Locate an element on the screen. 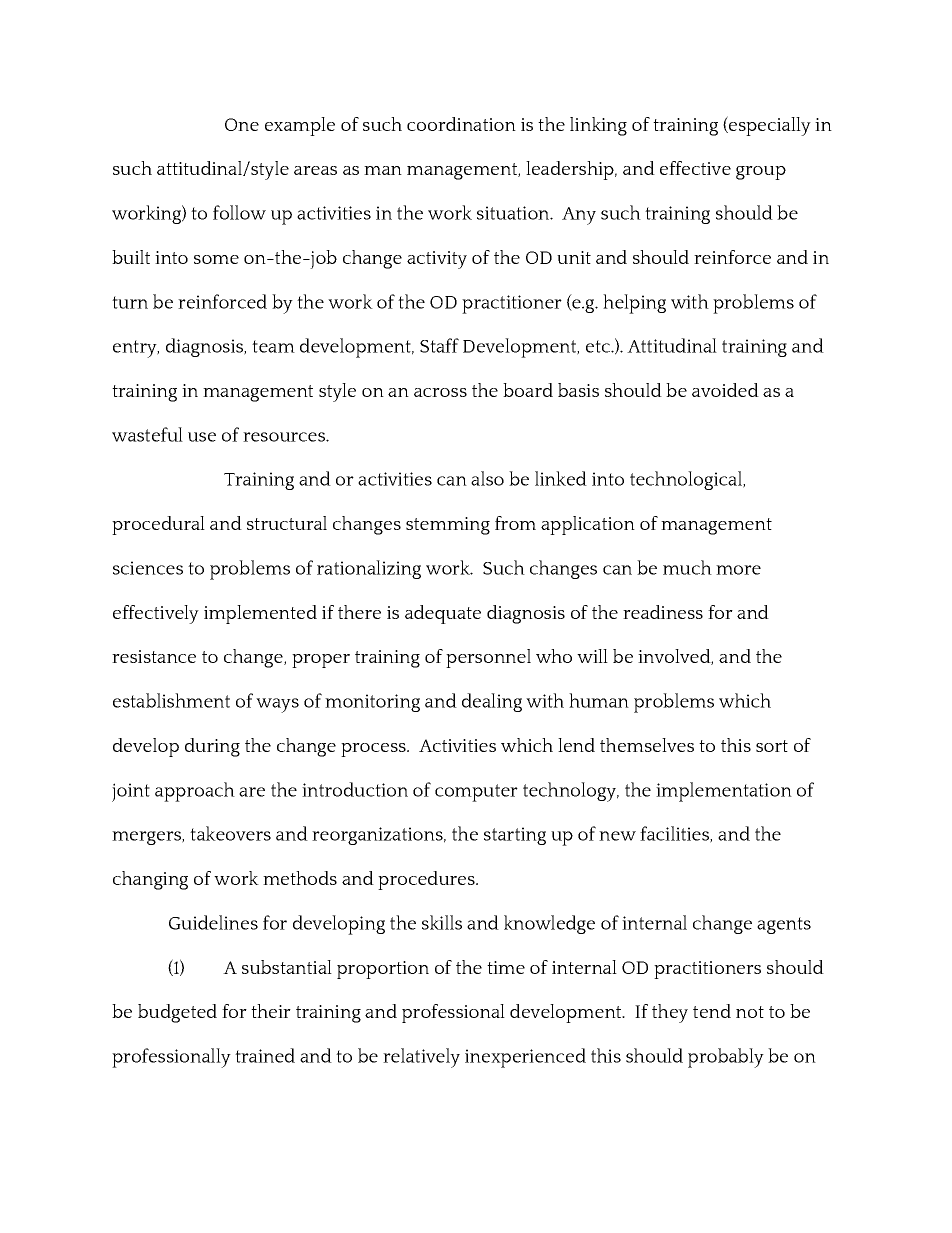 This screenshot has width=952, height=1233. follow is located at coordinates (239, 212).
